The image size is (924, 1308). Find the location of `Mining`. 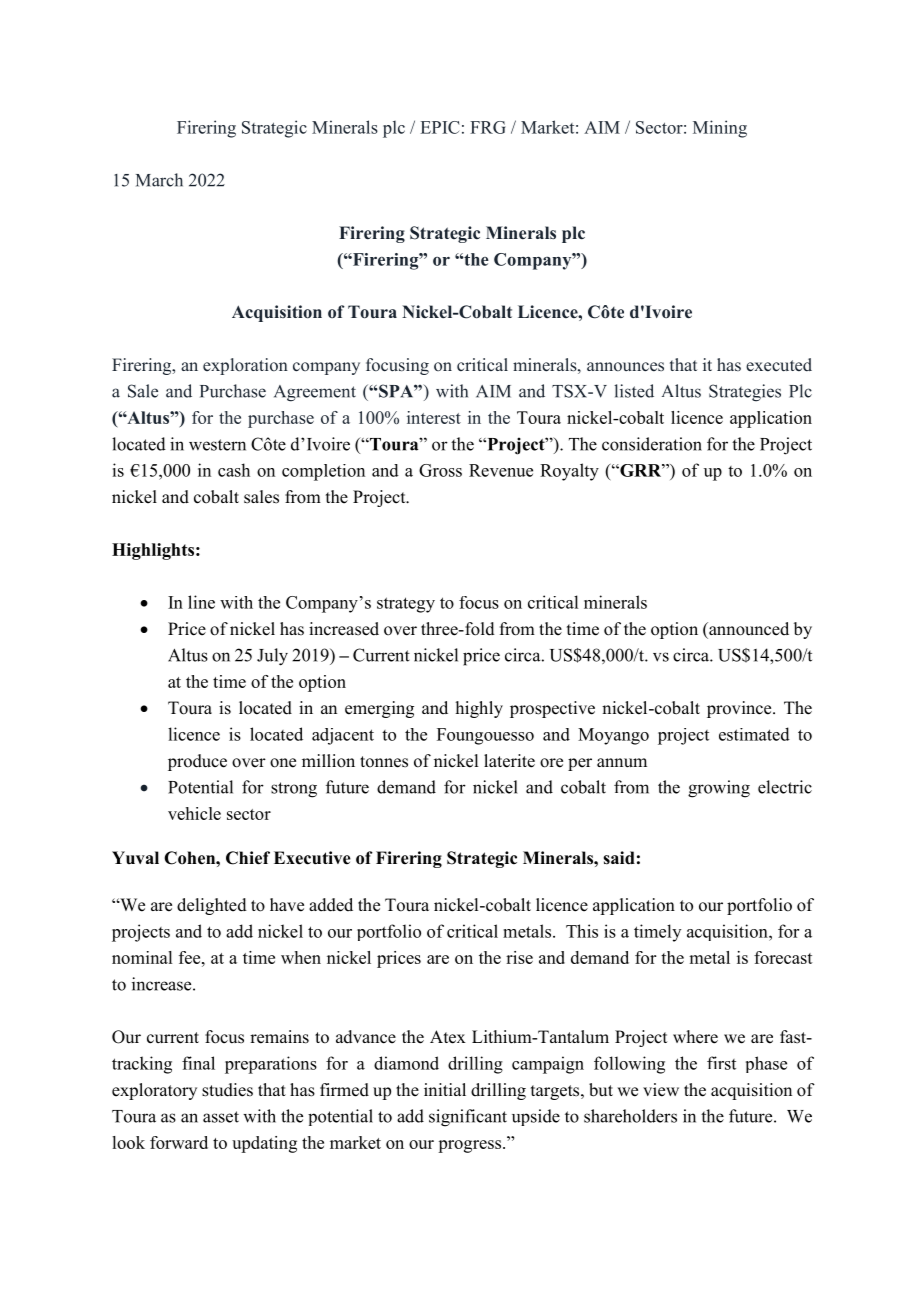

Mining is located at coordinates (720, 129).
